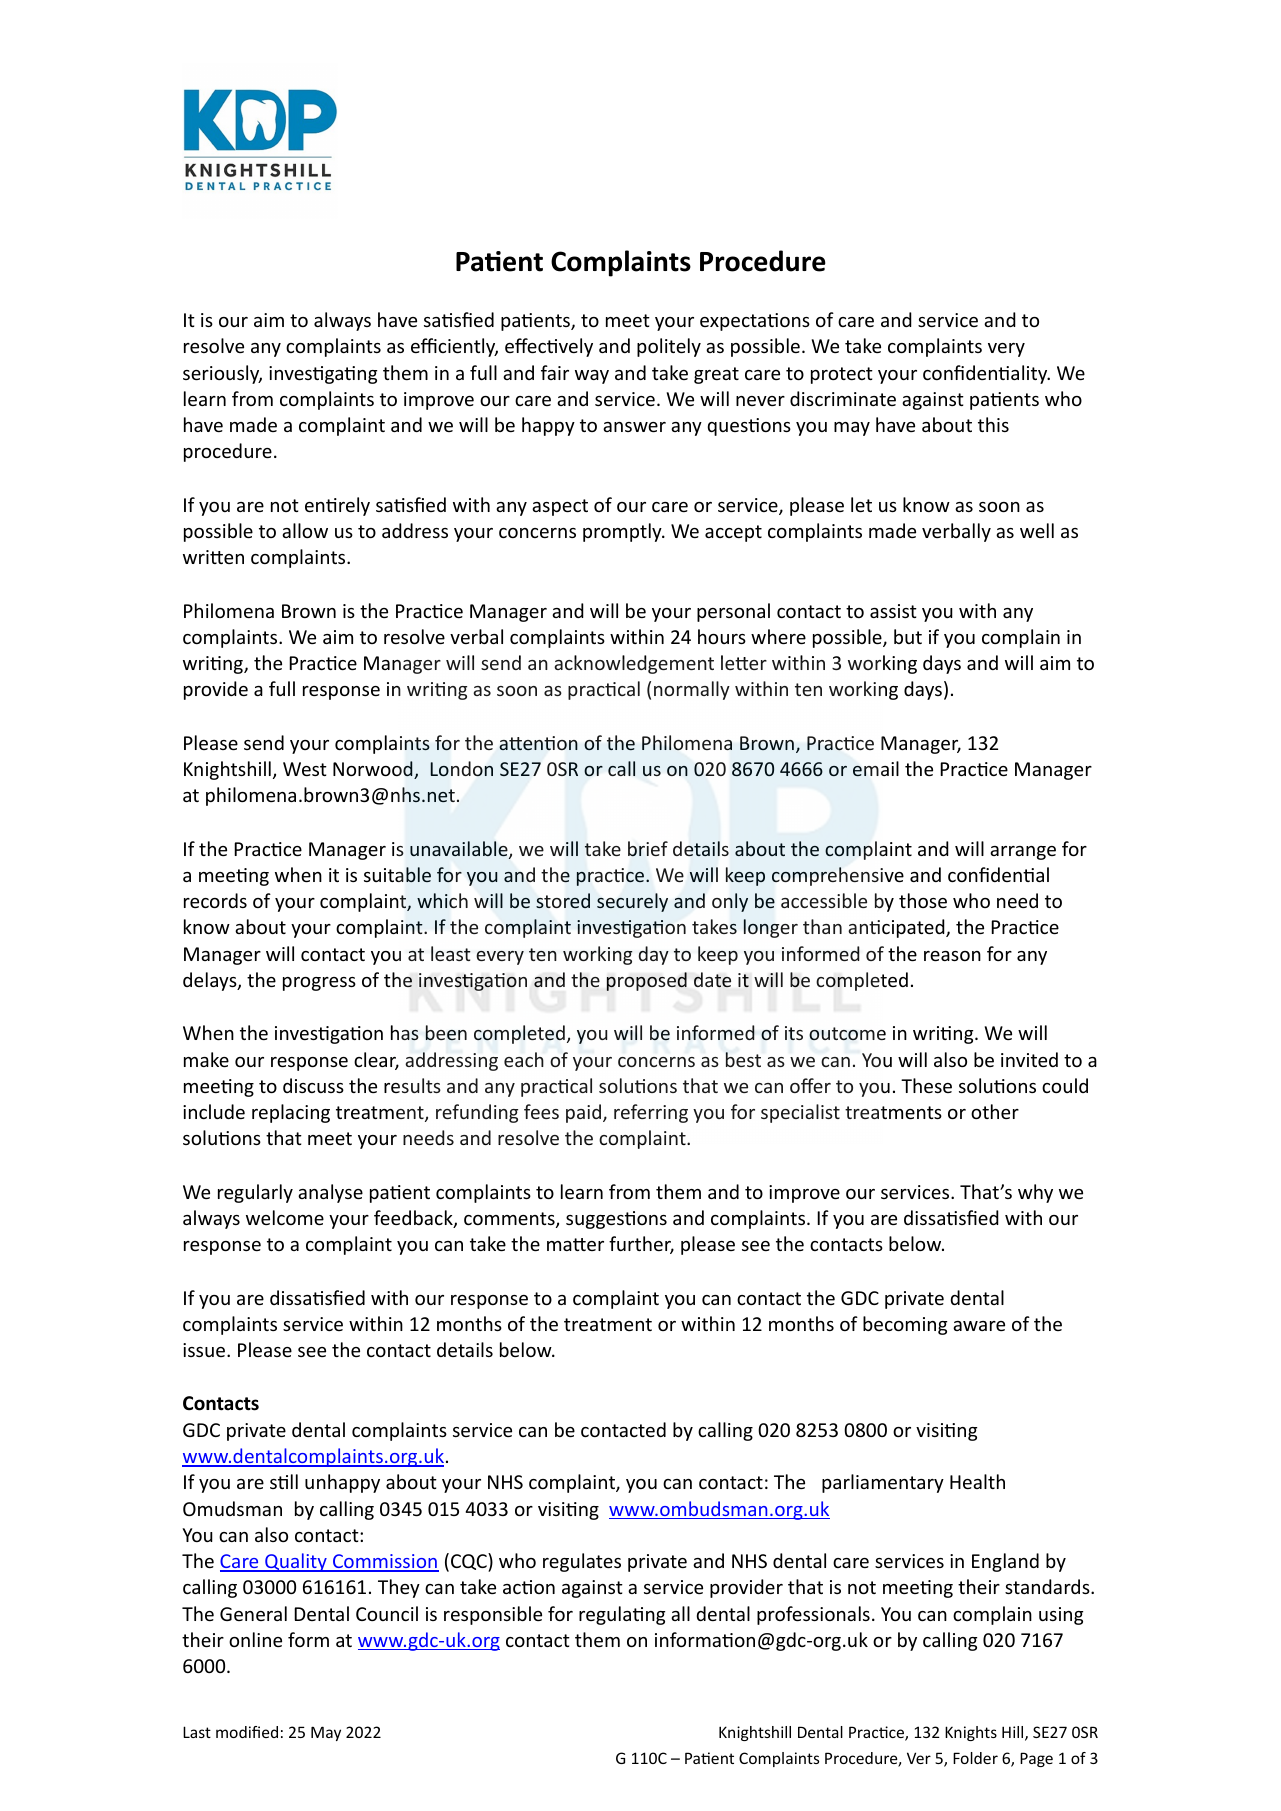 The height and width of the document is (1811, 1281). What do you see at coordinates (215, 900) in the document?
I see `records` at bounding box center [215, 900].
